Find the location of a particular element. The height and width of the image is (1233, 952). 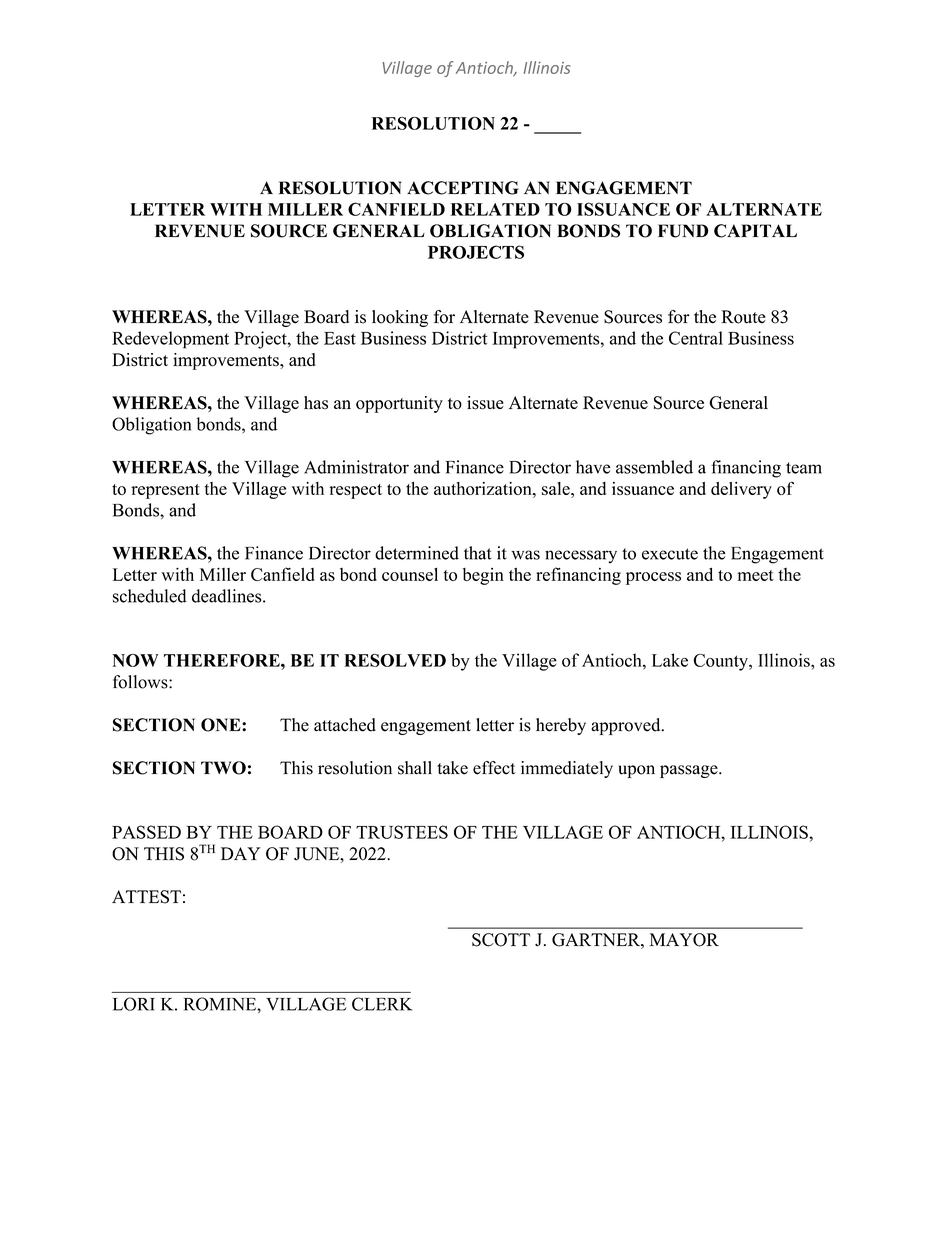

delivery is located at coordinates (741, 490).
